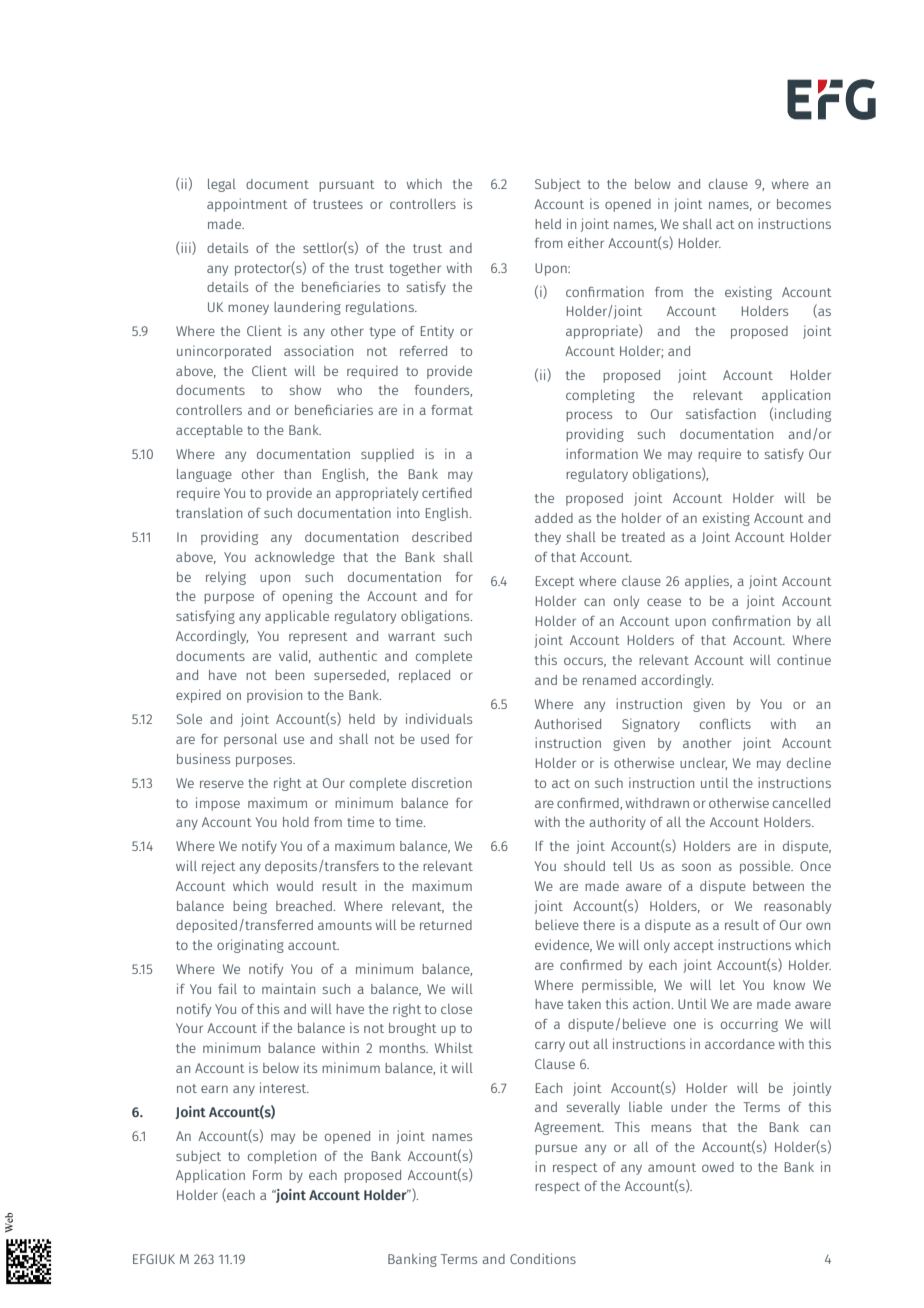 This screenshot has width=924, height=1308. What do you see at coordinates (288, 988) in the screenshot?
I see `maintain` at bounding box center [288, 988].
